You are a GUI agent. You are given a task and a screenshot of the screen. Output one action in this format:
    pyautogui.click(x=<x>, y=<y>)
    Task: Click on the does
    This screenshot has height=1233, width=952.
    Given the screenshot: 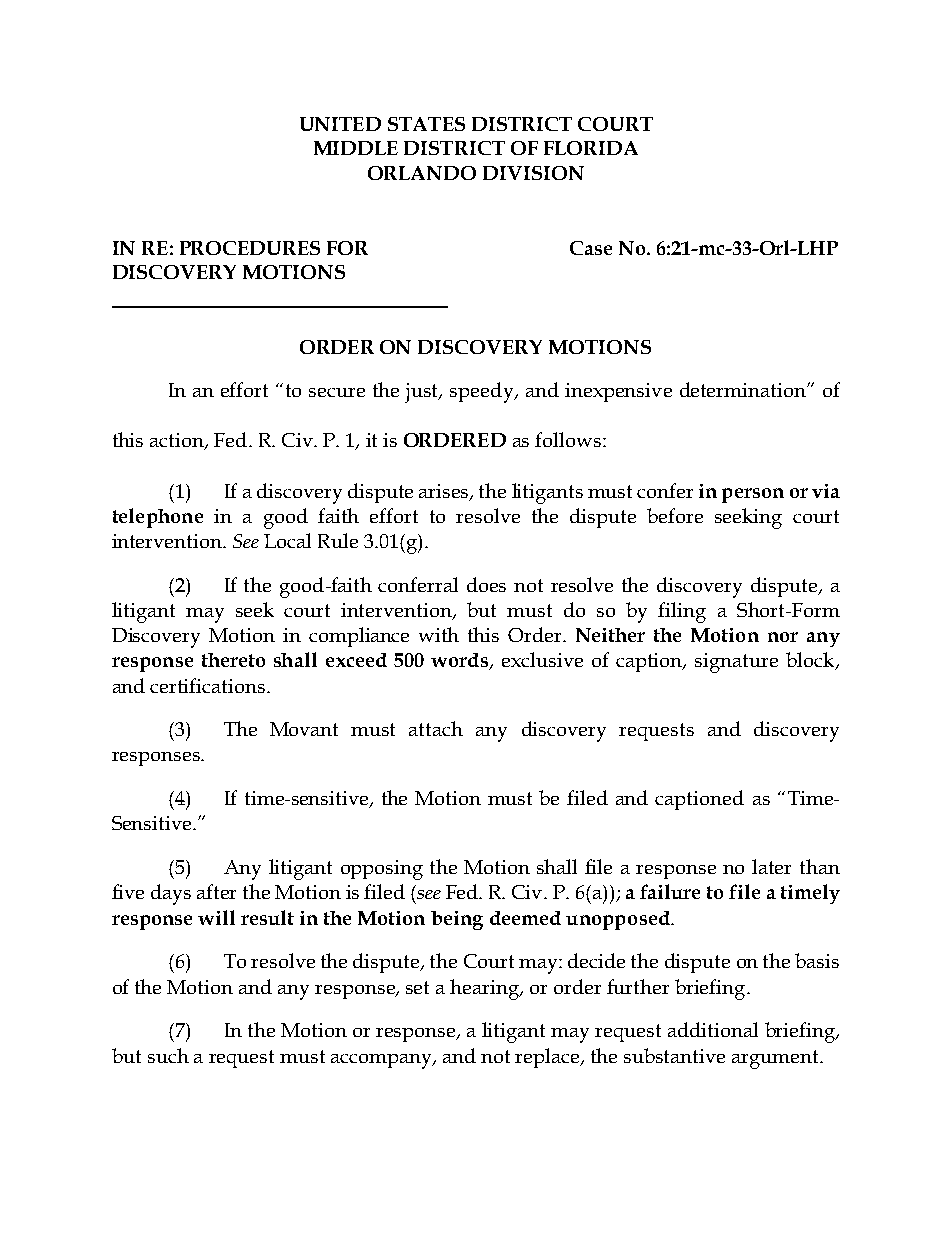 What is the action you would take?
    pyautogui.click(x=486, y=584)
